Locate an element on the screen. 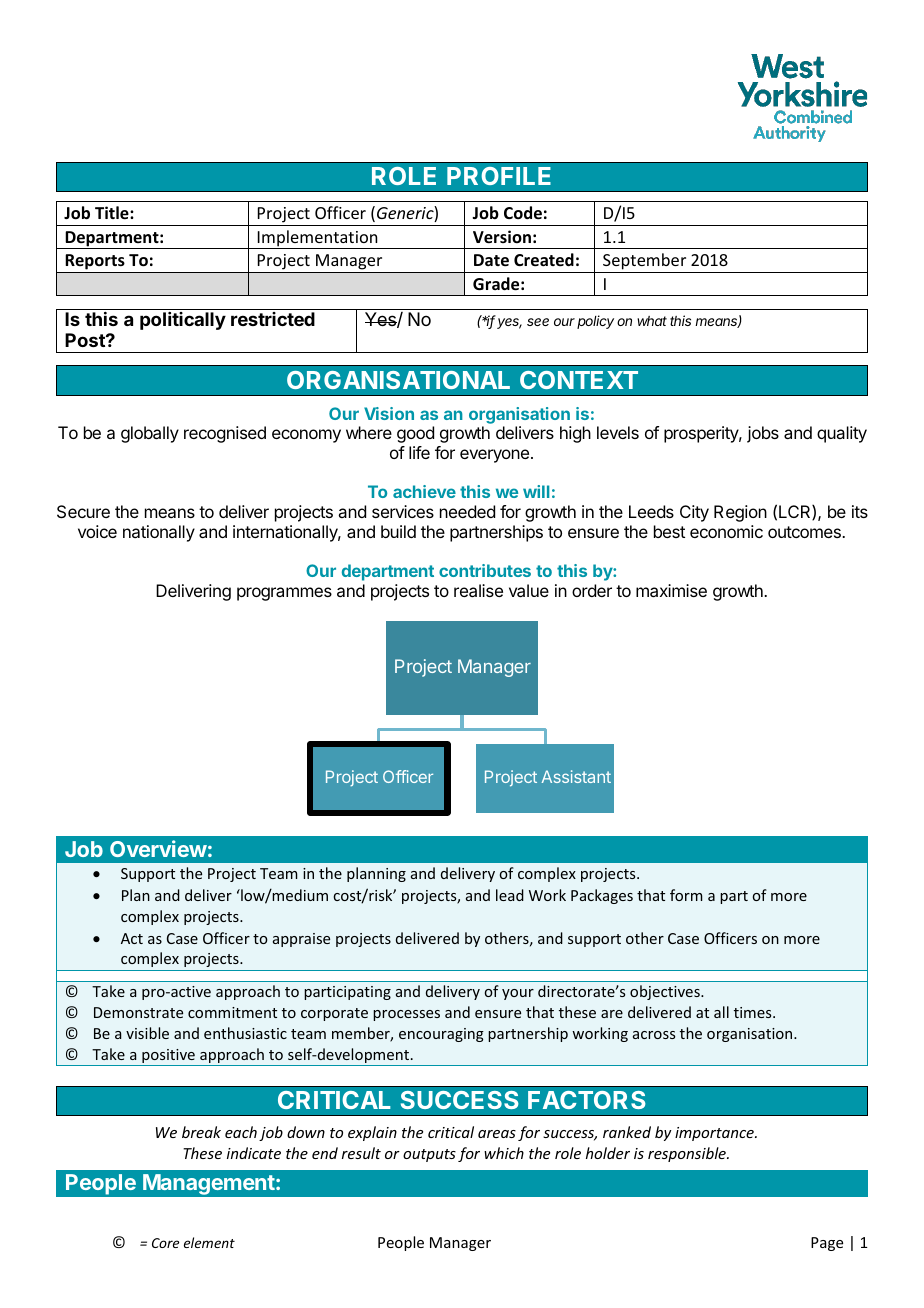  Core is located at coordinates (165, 1243).
